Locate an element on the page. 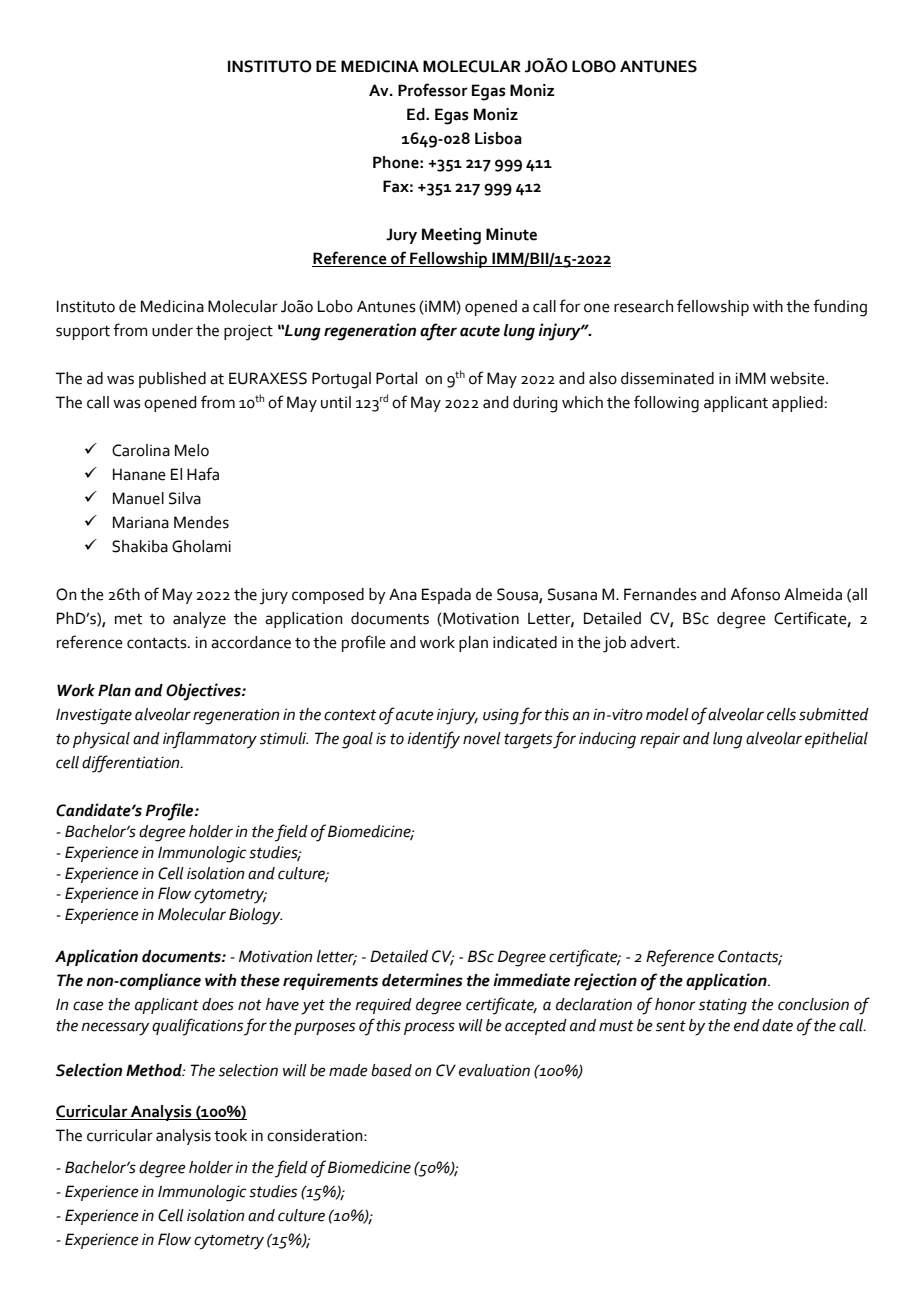 Image resolution: width=924 pixels, height=1308 pixels. Espada is located at coordinates (446, 596).
